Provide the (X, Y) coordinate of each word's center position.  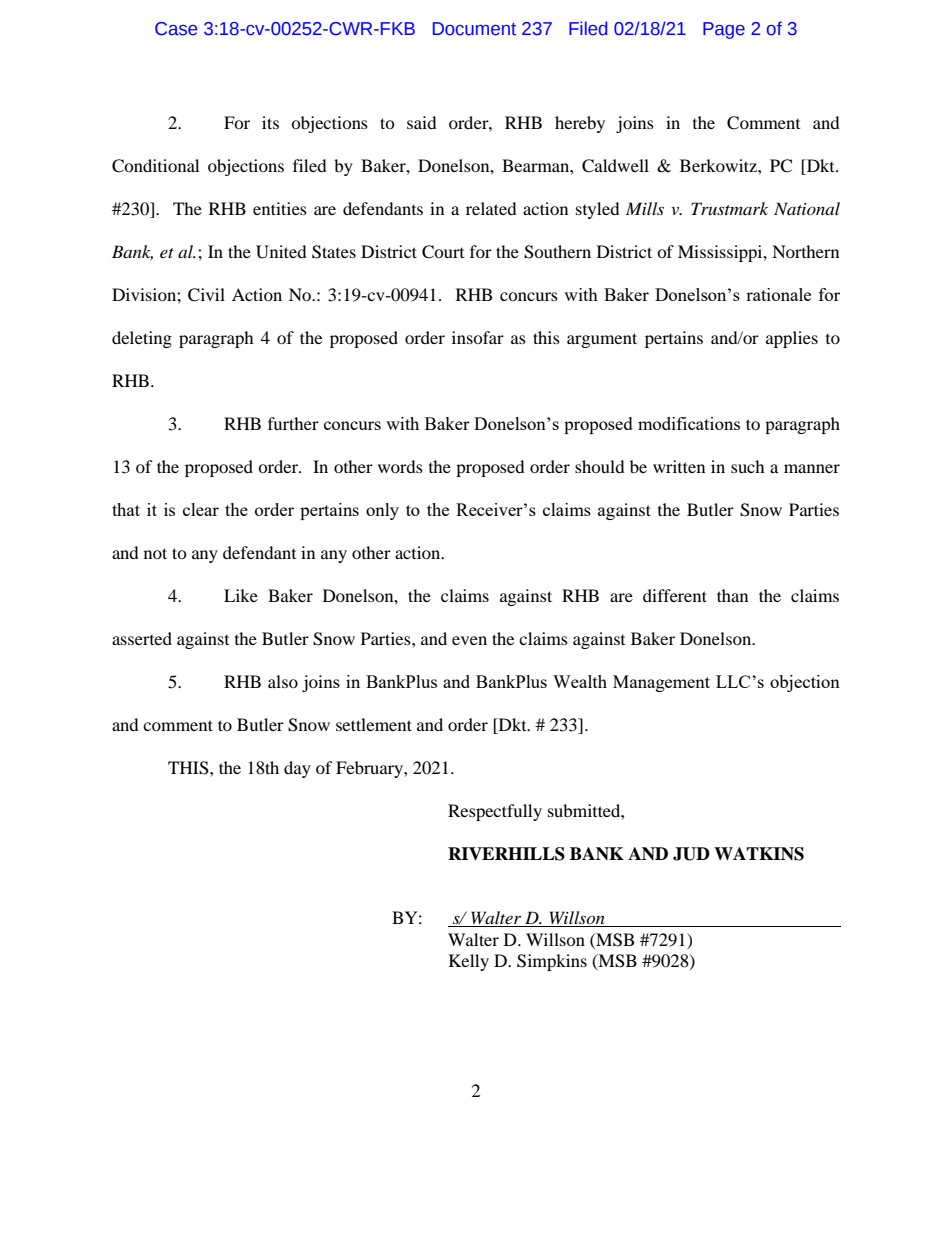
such (748, 466)
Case (176, 29)
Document (474, 29)
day (297, 769)
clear (201, 509)
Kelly (469, 962)
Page (724, 30)
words (400, 466)
